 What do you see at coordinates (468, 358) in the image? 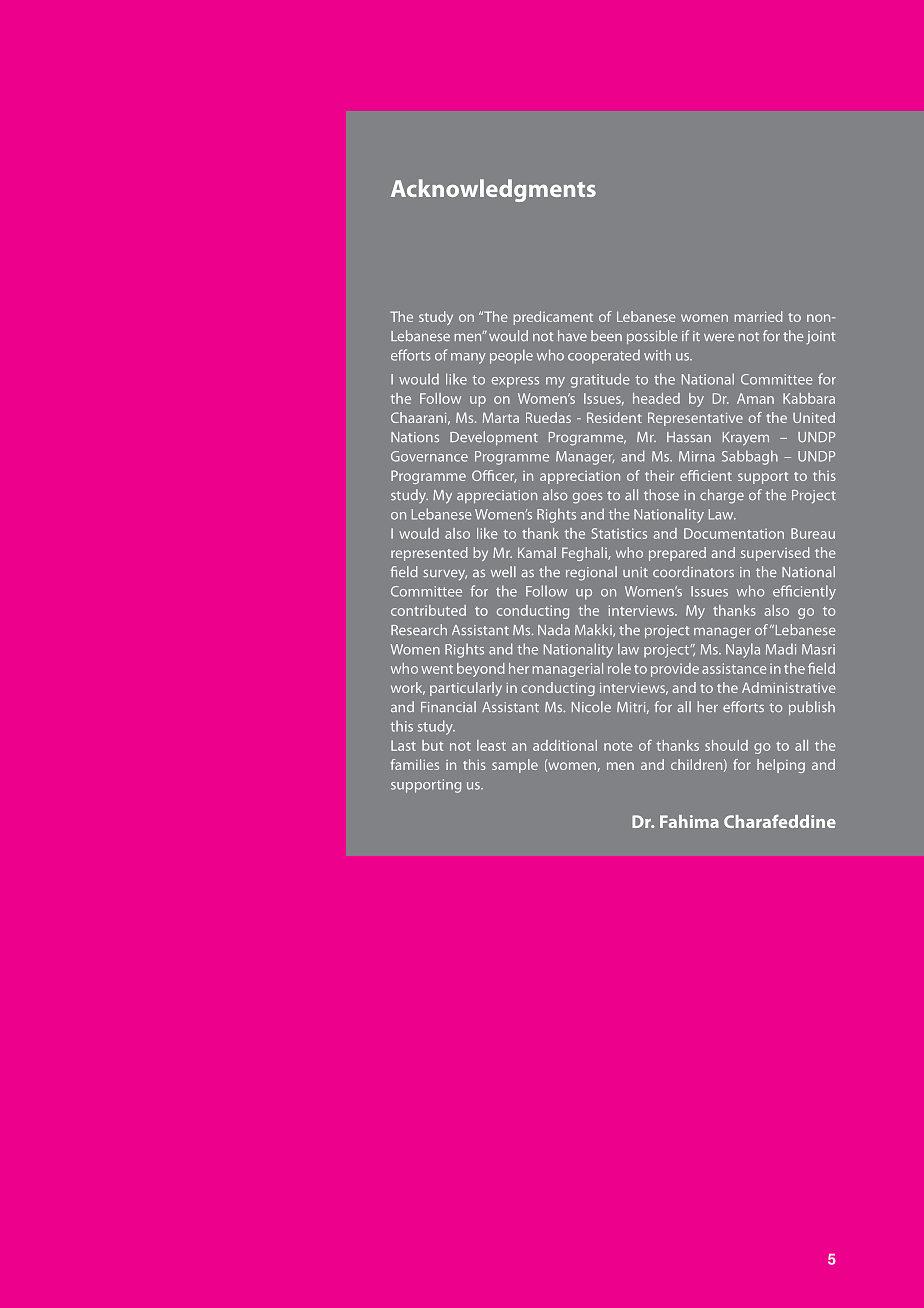
I see `many` at bounding box center [468, 358].
